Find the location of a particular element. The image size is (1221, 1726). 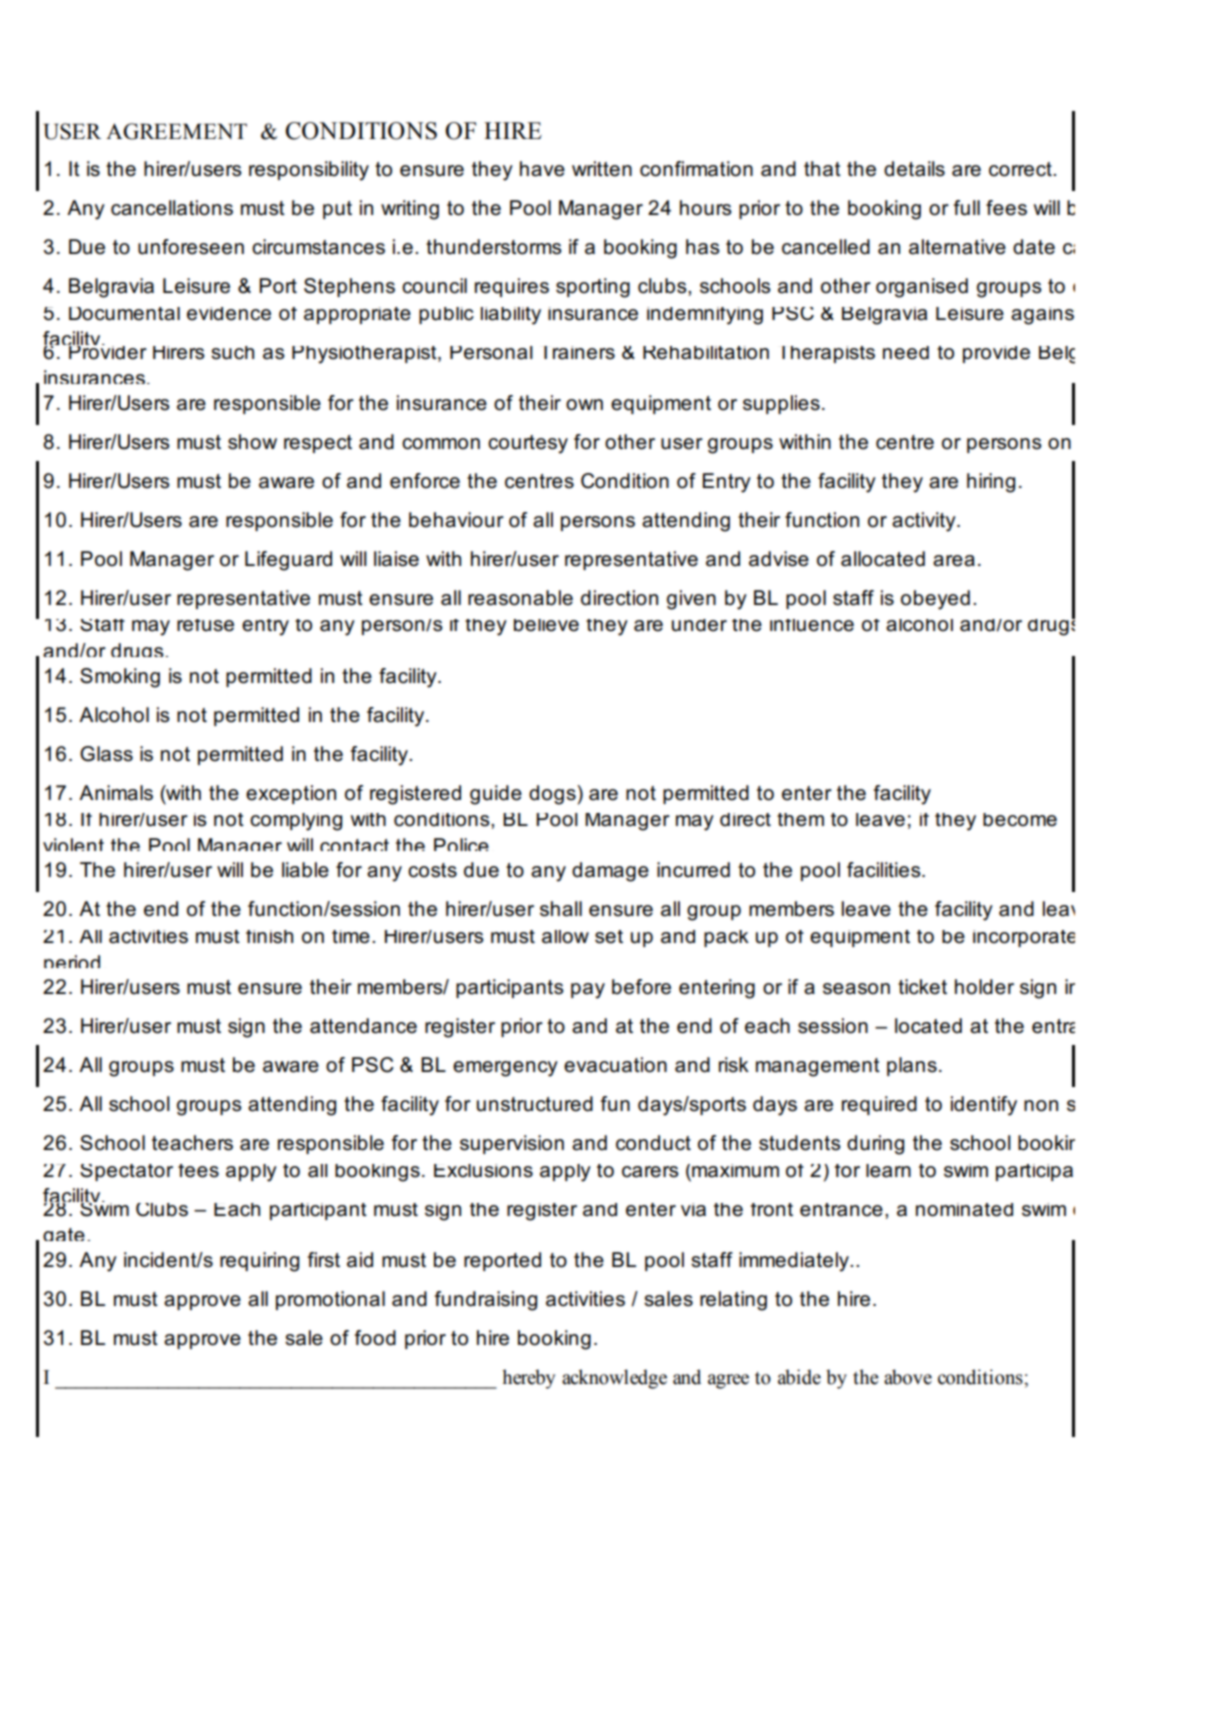

refuse is located at coordinates (205, 625).
